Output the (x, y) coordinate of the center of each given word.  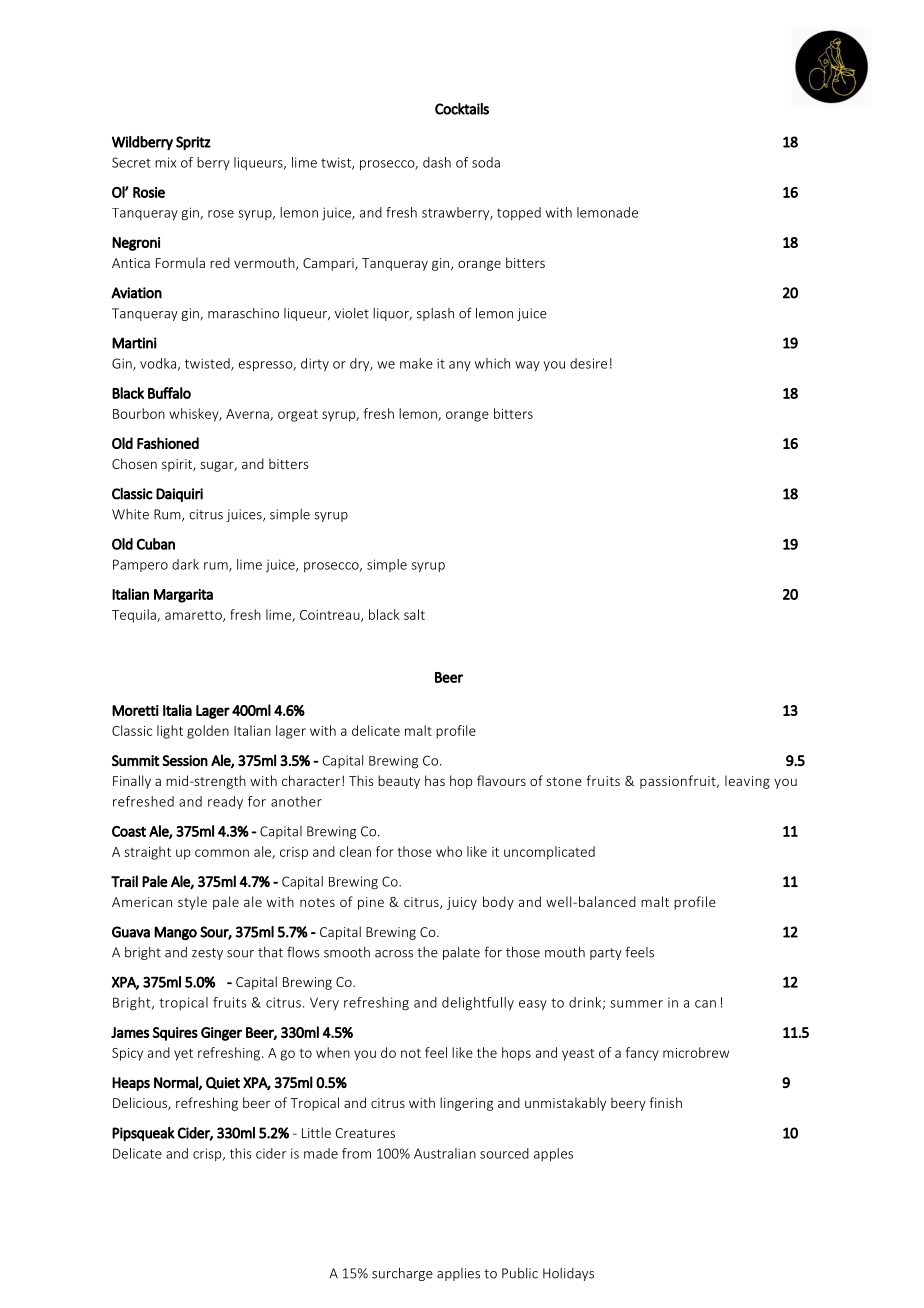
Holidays (568, 1274)
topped (519, 213)
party (606, 954)
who (449, 851)
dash (437, 162)
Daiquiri (179, 495)
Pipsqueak (143, 1134)
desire (588, 363)
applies (458, 1274)
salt (414, 614)
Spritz (193, 143)
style (192, 903)
